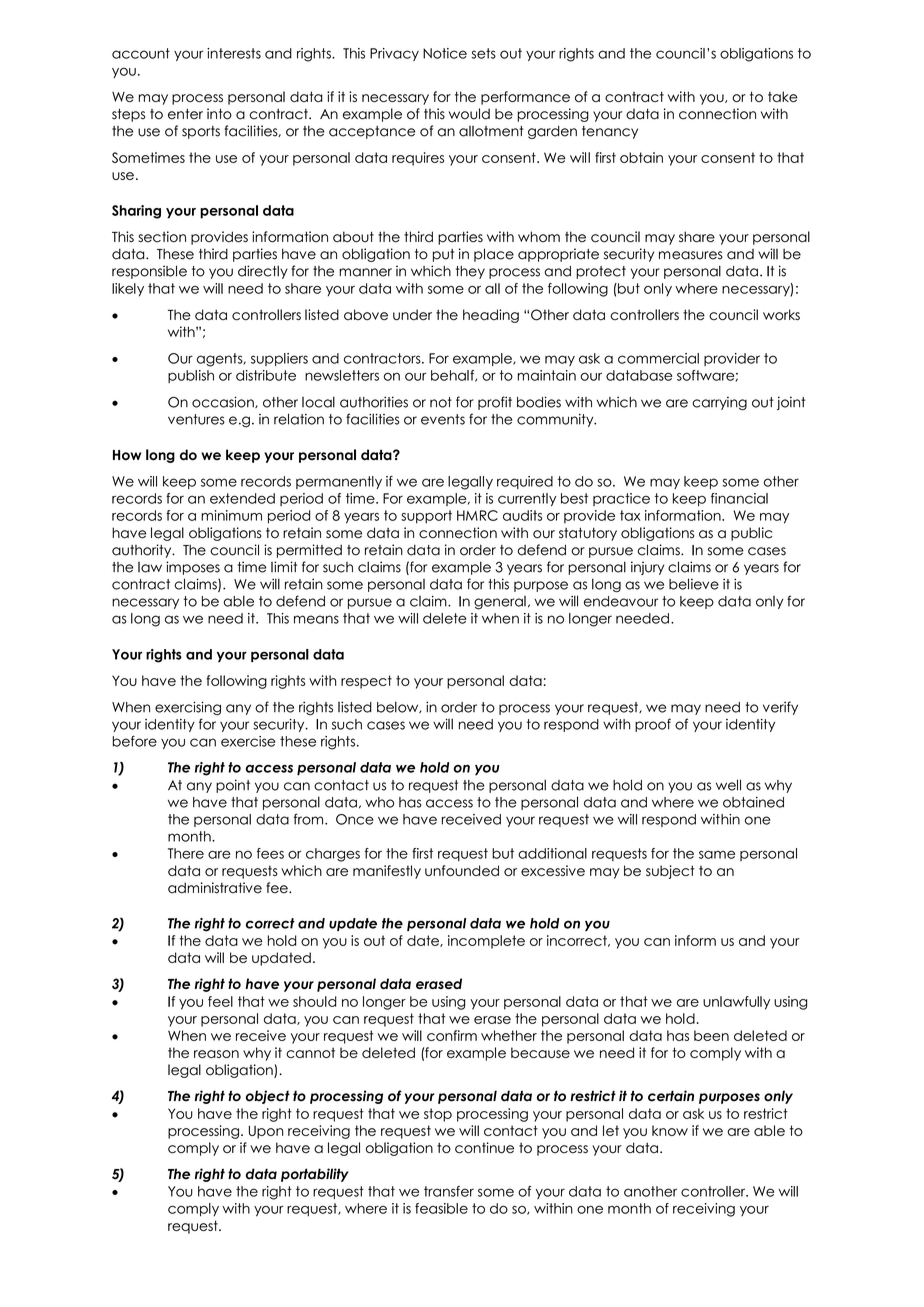 This screenshot has height=1307, width=924. I want to click on carrying, so click(719, 403).
